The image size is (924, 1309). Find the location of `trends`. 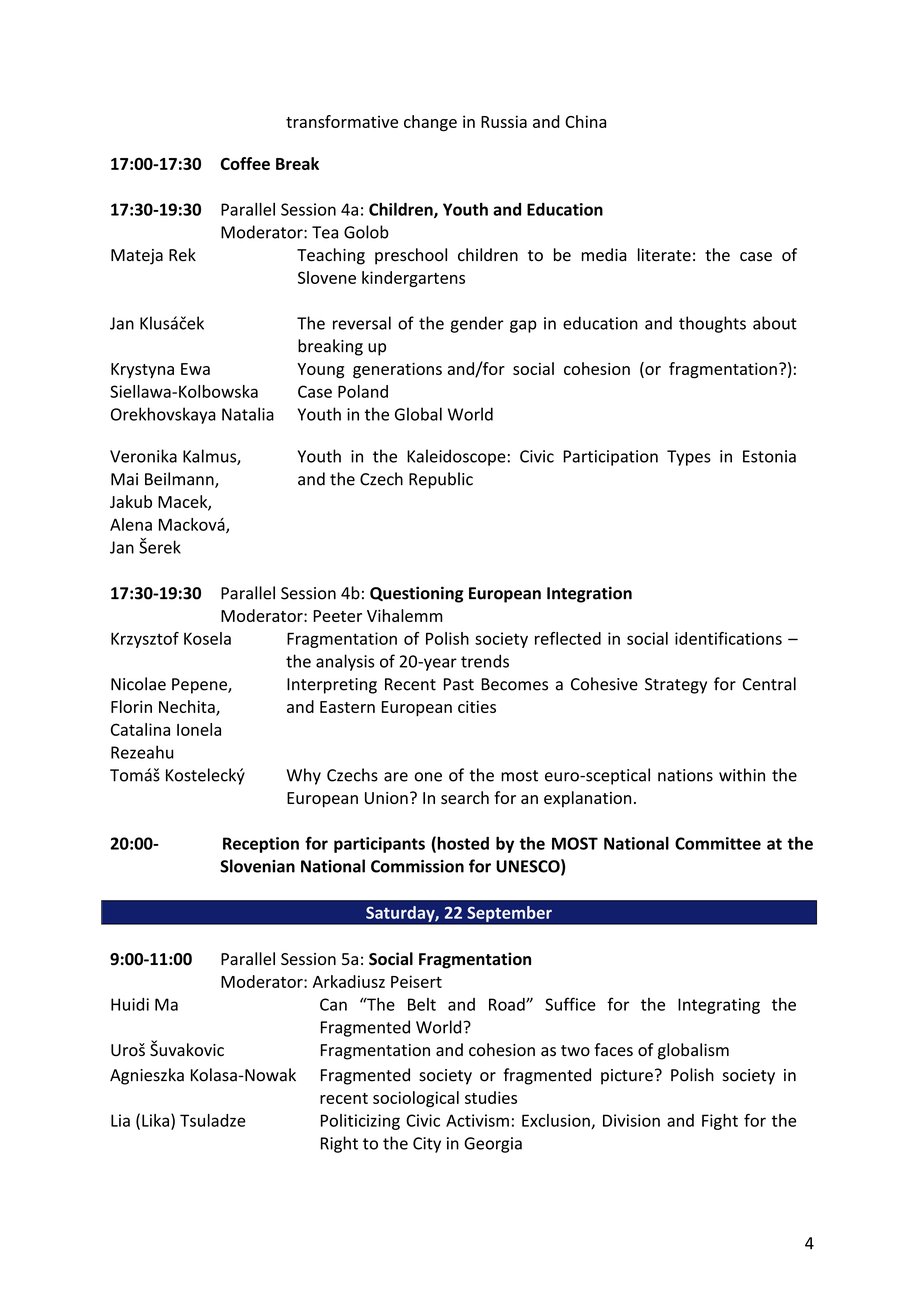

trends is located at coordinates (485, 661).
